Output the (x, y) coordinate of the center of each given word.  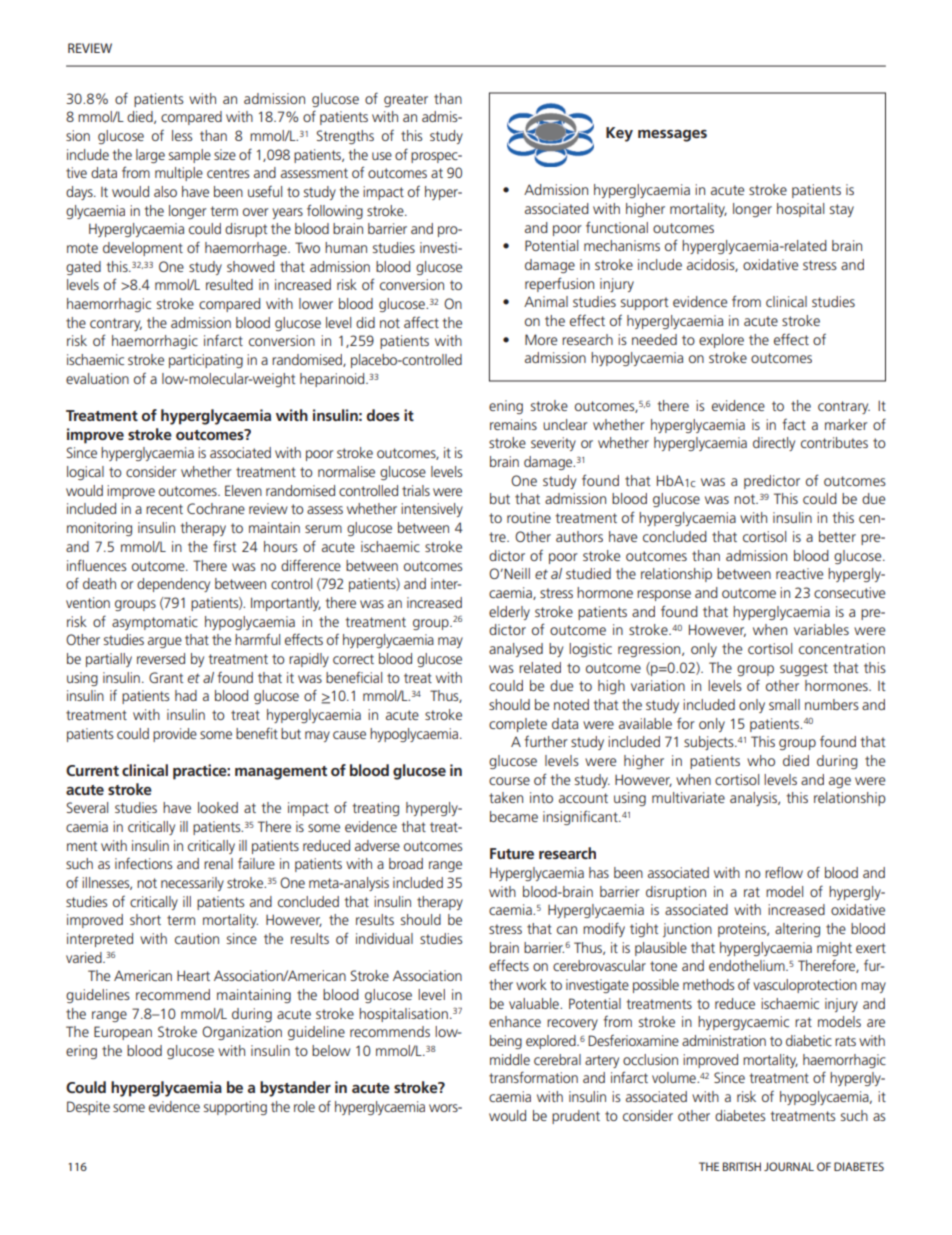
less (182, 135)
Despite (88, 1108)
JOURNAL (789, 1166)
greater (406, 100)
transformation (533, 1077)
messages (672, 136)
